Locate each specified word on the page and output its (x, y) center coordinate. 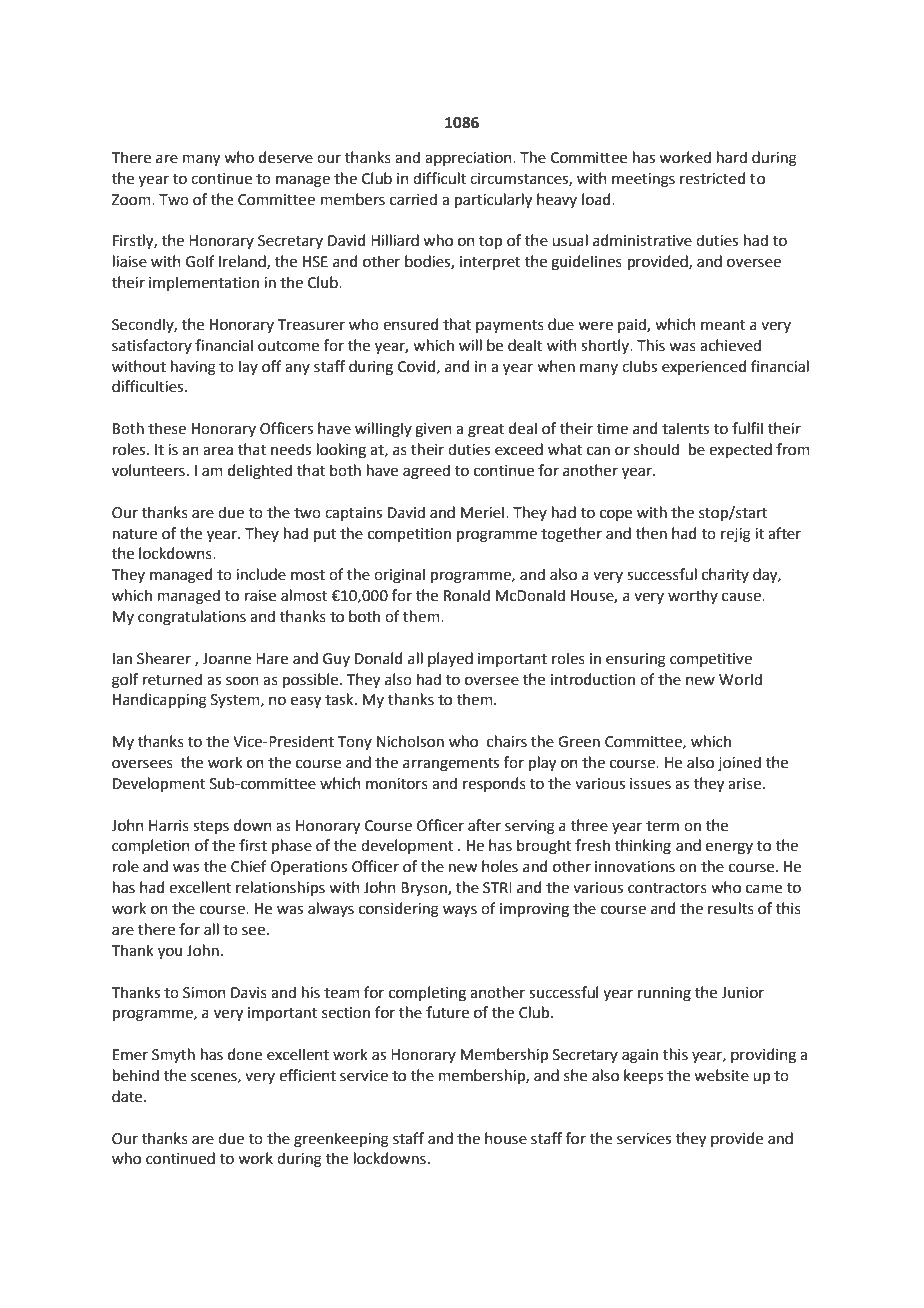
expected (740, 450)
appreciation (469, 159)
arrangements (451, 765)
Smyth (173, 1055)
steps (211, 827)
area (218, 451)
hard (732, 157)
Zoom (132, 200)
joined (739, 763)
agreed (426, 472)
